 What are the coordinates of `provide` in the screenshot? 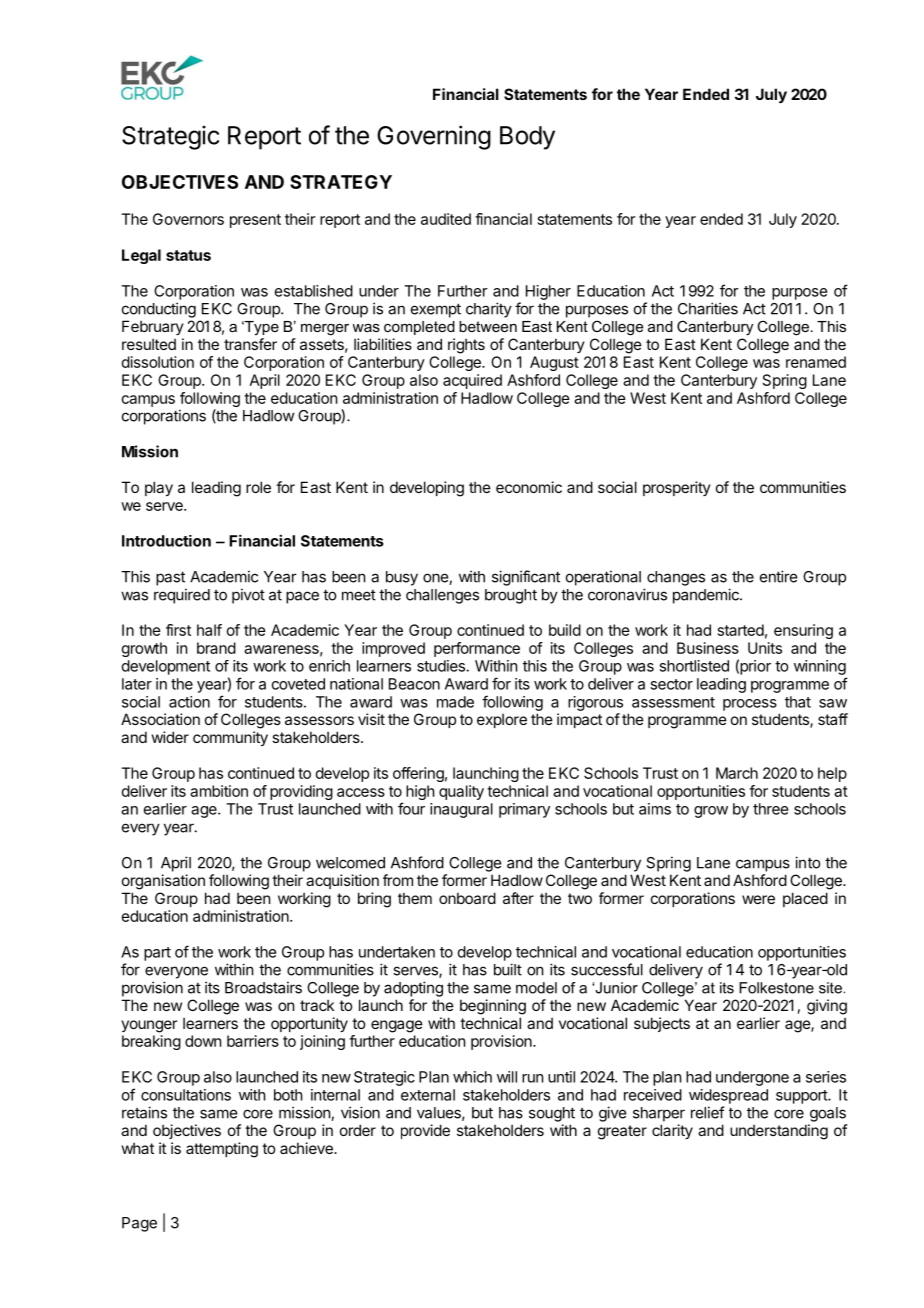 It's located at (425, 1131).
